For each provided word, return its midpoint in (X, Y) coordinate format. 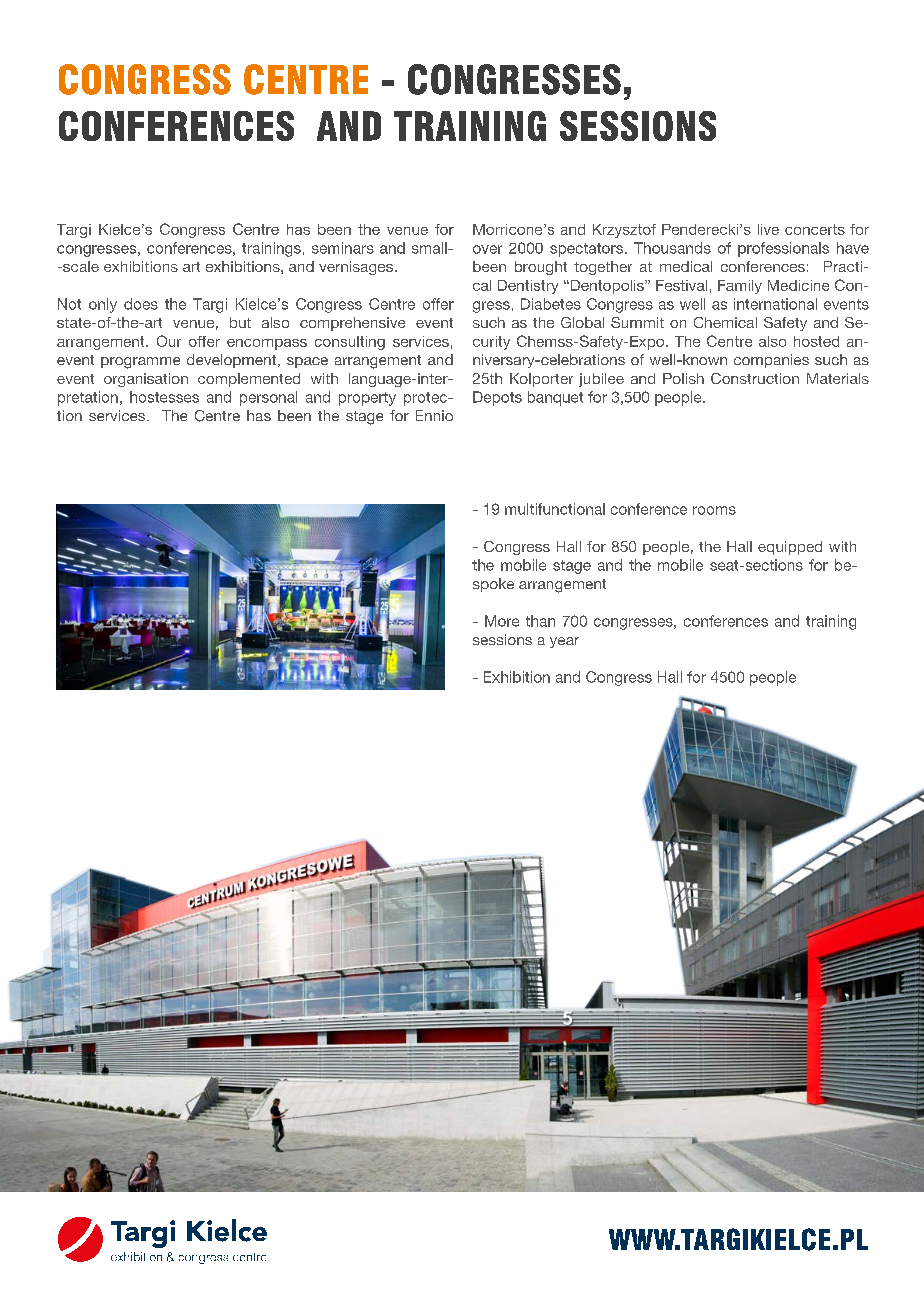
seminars (343, 248)
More (502, 621)
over (487, 249)
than (540, 621)
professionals (783, 249)
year (564, 642)
